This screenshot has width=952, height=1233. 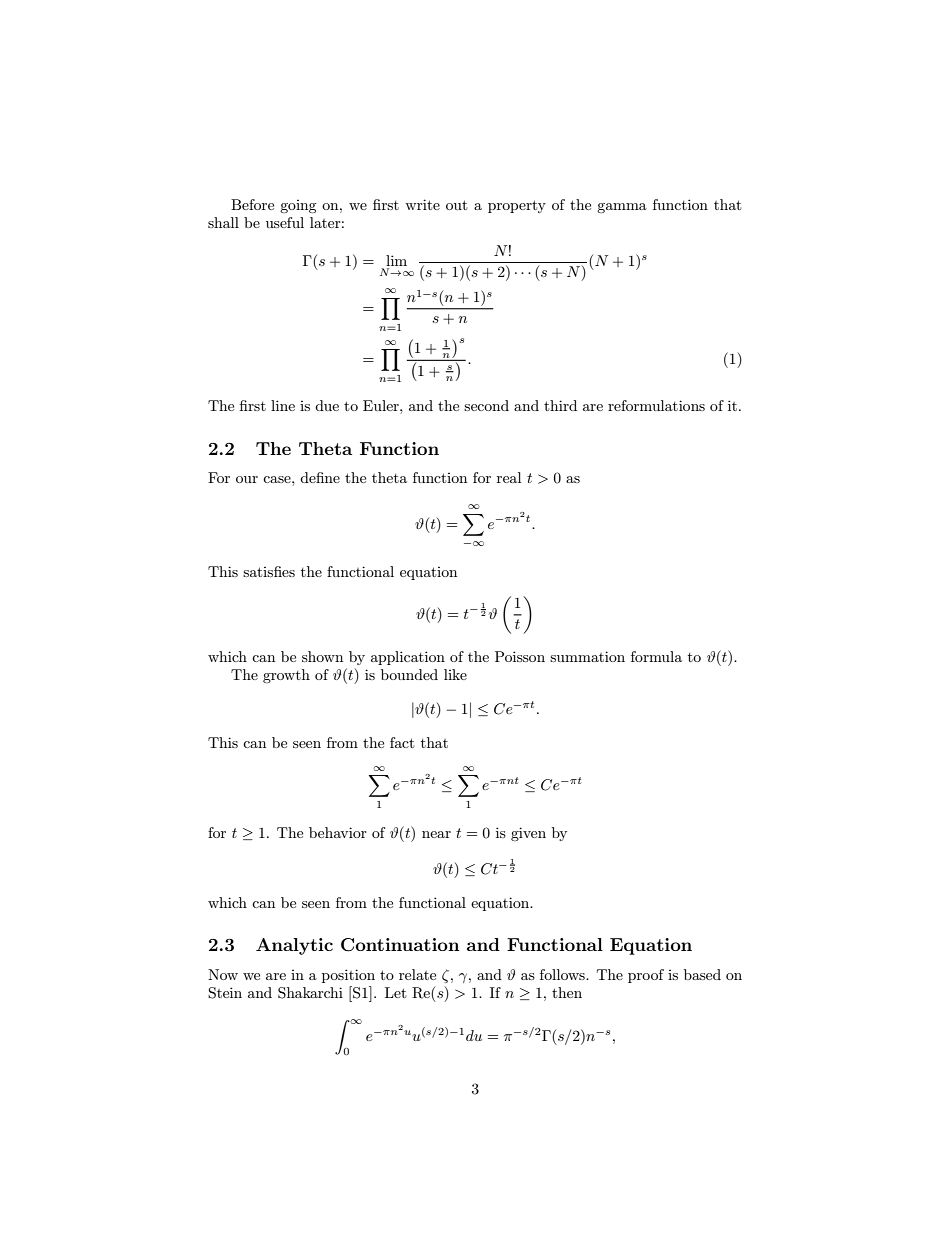 I want to click on relate, so click(x=417, y=974).
